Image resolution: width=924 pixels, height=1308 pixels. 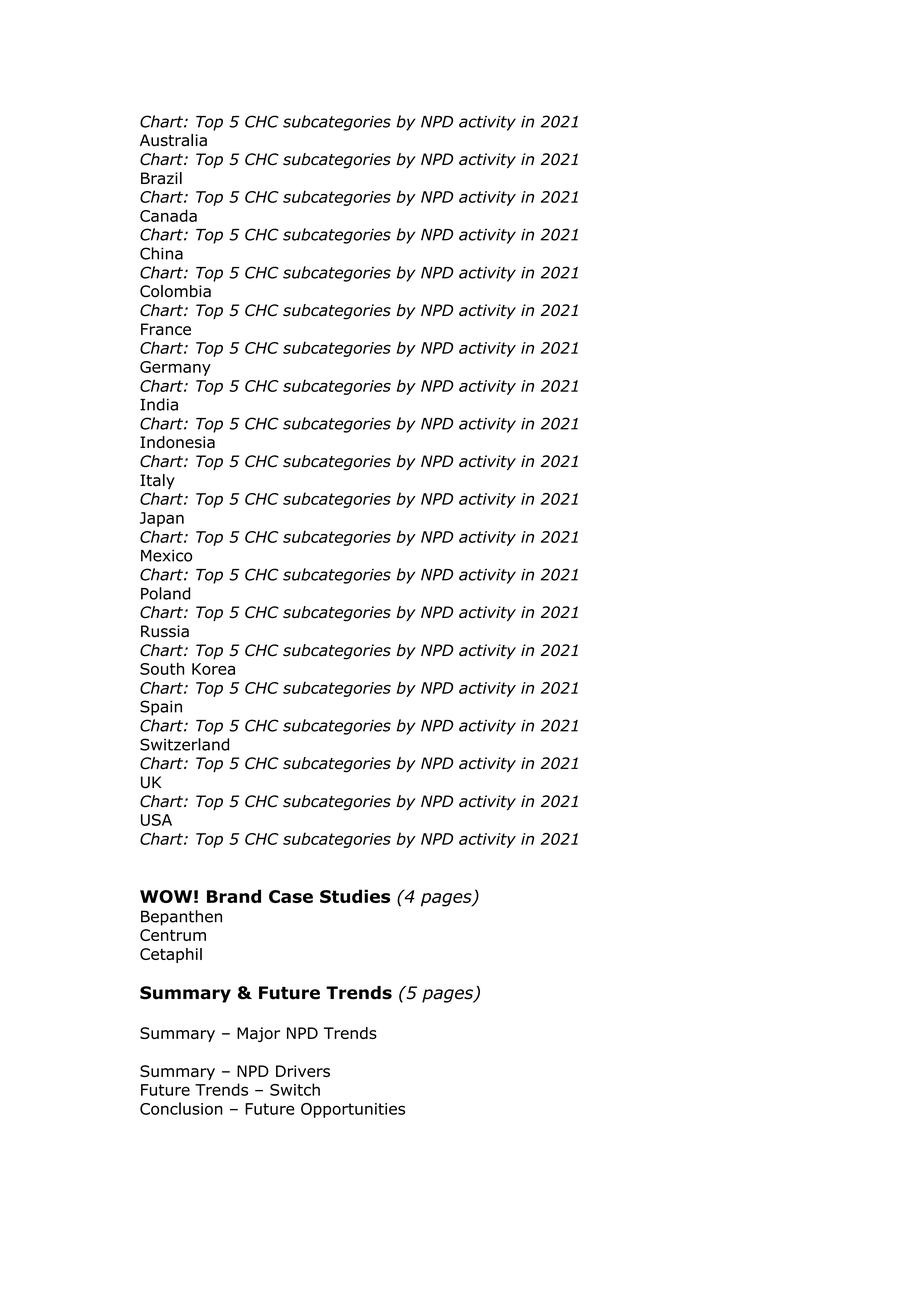 I want to click on Colombia, so click(x=175, y=291).
